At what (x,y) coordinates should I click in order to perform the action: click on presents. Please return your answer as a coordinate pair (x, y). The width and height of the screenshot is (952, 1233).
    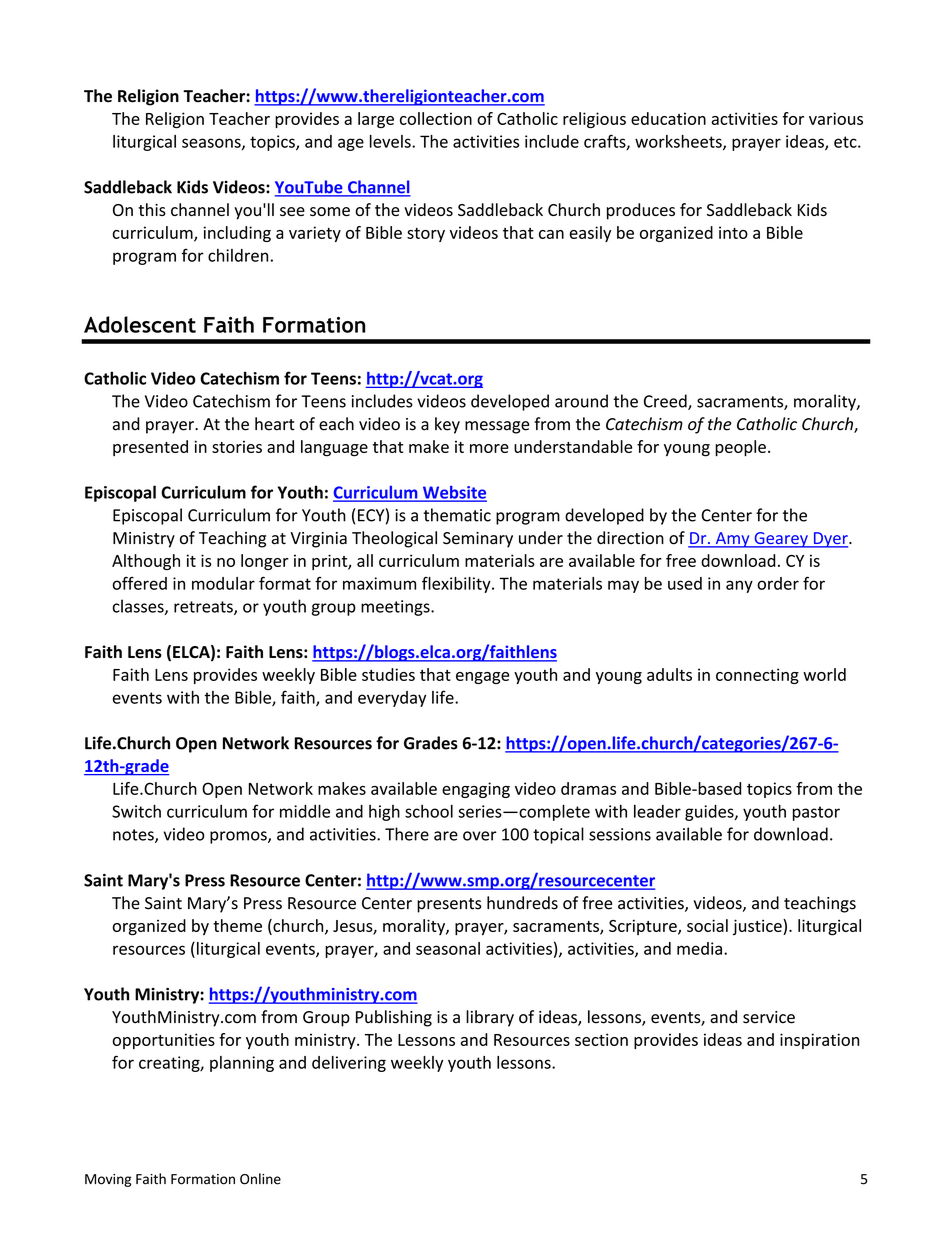
    Looking at the image, I should click on (449, 905).
